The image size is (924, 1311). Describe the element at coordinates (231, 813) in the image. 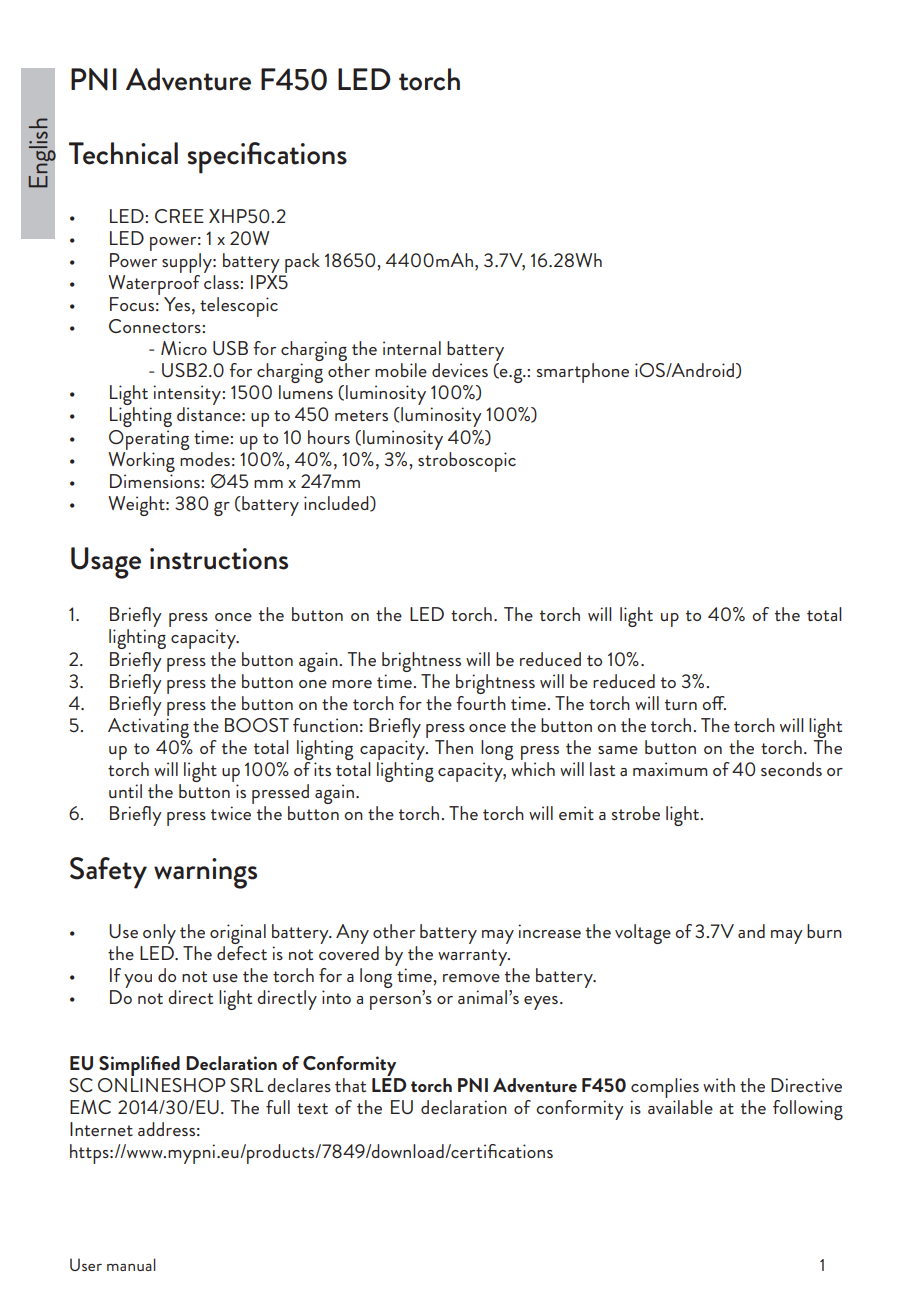

I see `twice` at that location.
